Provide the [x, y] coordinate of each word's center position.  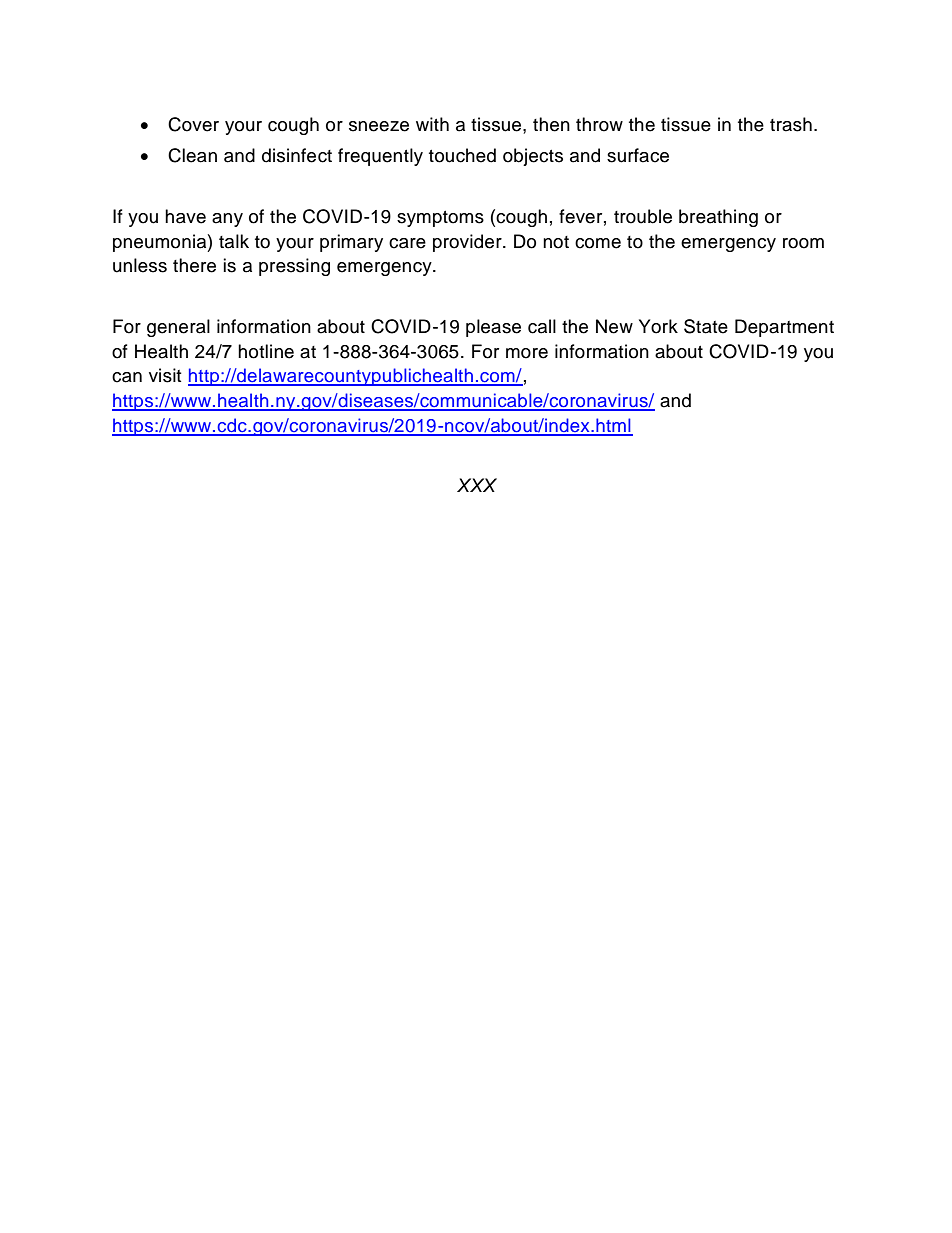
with [432, 124]
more [527, 353]
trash [791, 124]
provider [468, 243]
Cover [193, 124]
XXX [477, 485]
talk [234, 241]
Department [784, 328]
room [803, 243]
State [706, 326]
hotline [266, 351]
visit [165, 375]
